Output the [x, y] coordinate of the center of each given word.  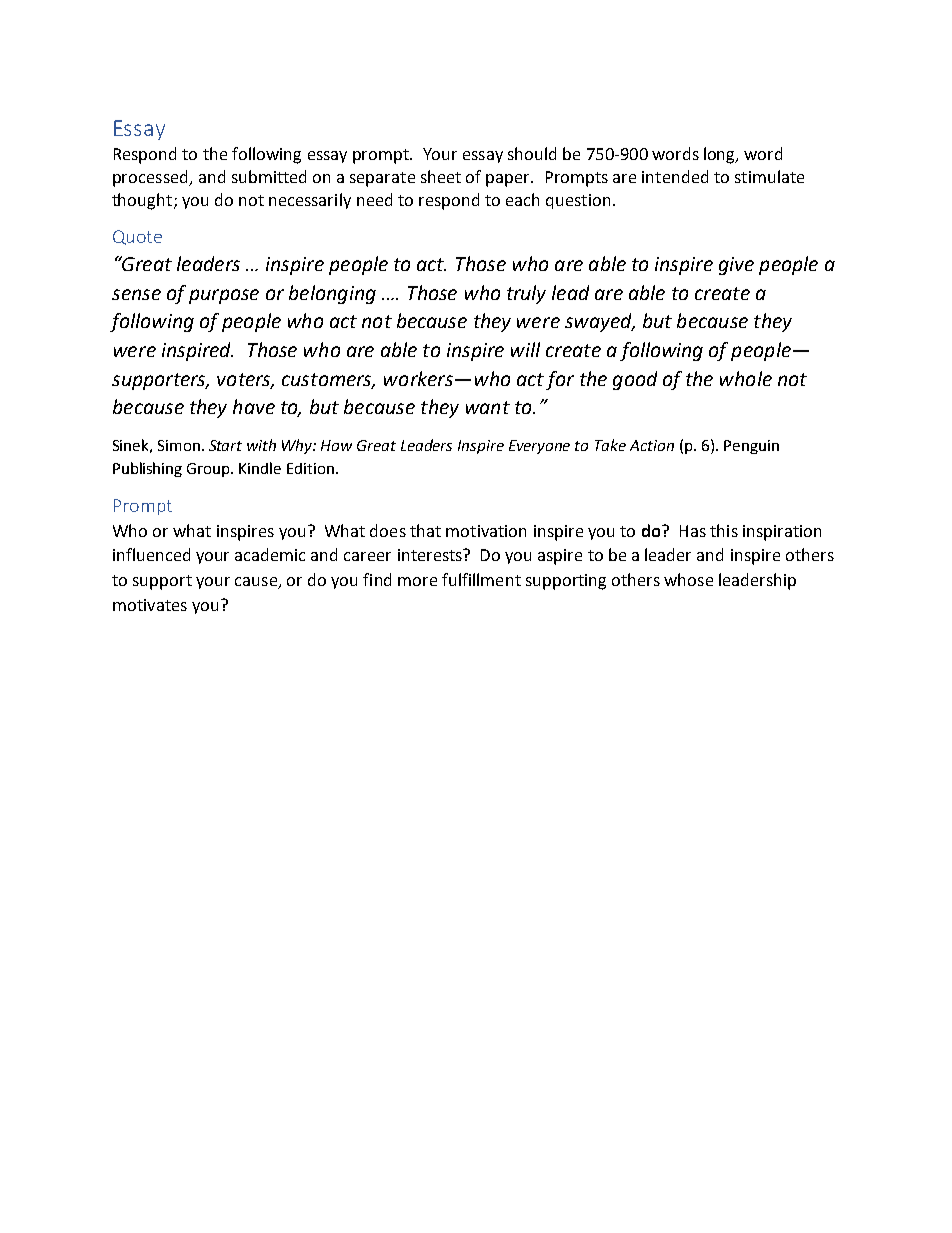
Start [225, 445]
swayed [599, 322]
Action [652, 445]
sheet [441, 176]
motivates [150, 605]
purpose [224, 296]
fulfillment [481, 579]
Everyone [539, 447]
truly [526, 294]
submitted [269, 176]
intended [675, 176]
